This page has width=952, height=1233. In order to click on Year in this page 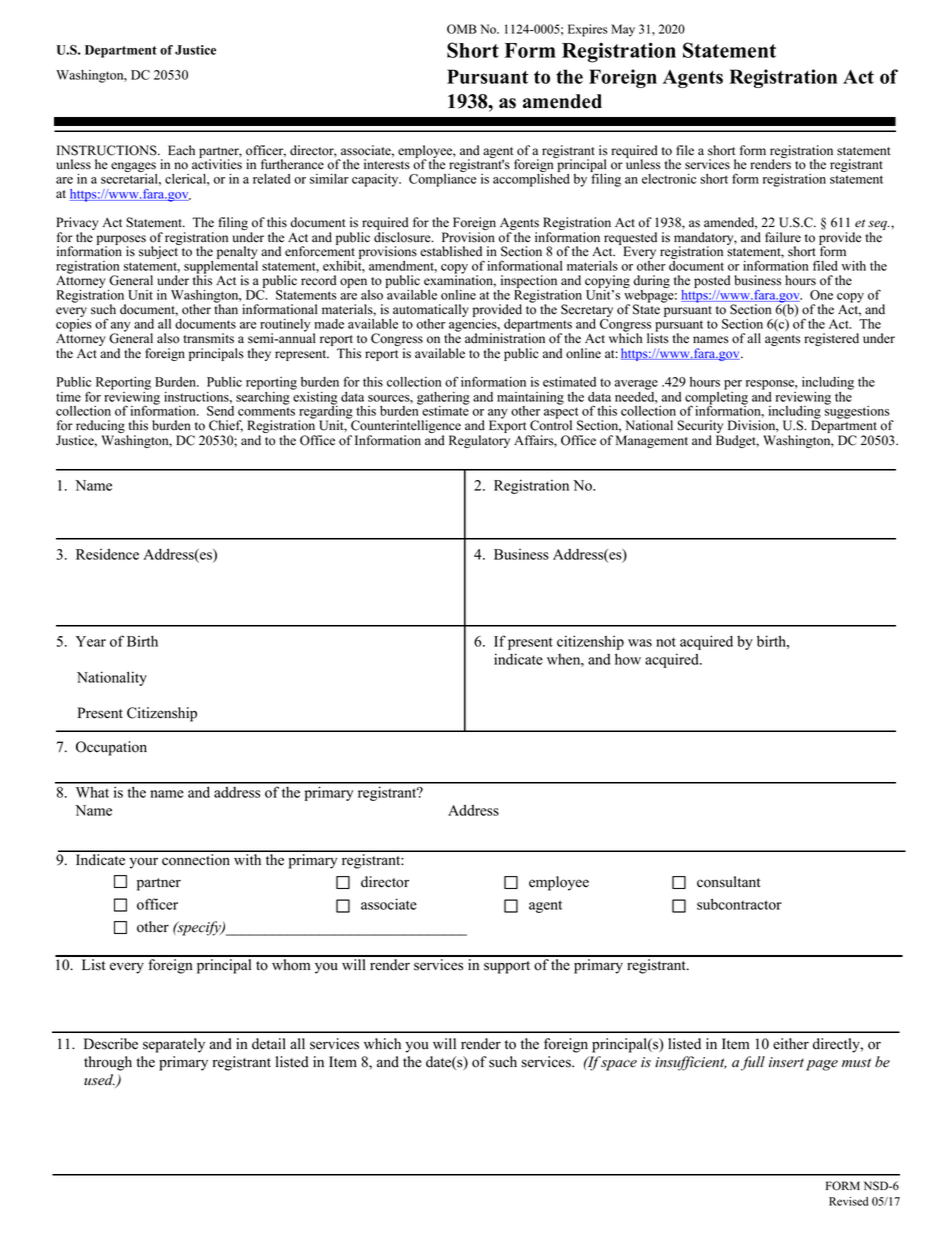, I will do `click(91, 641)`.
